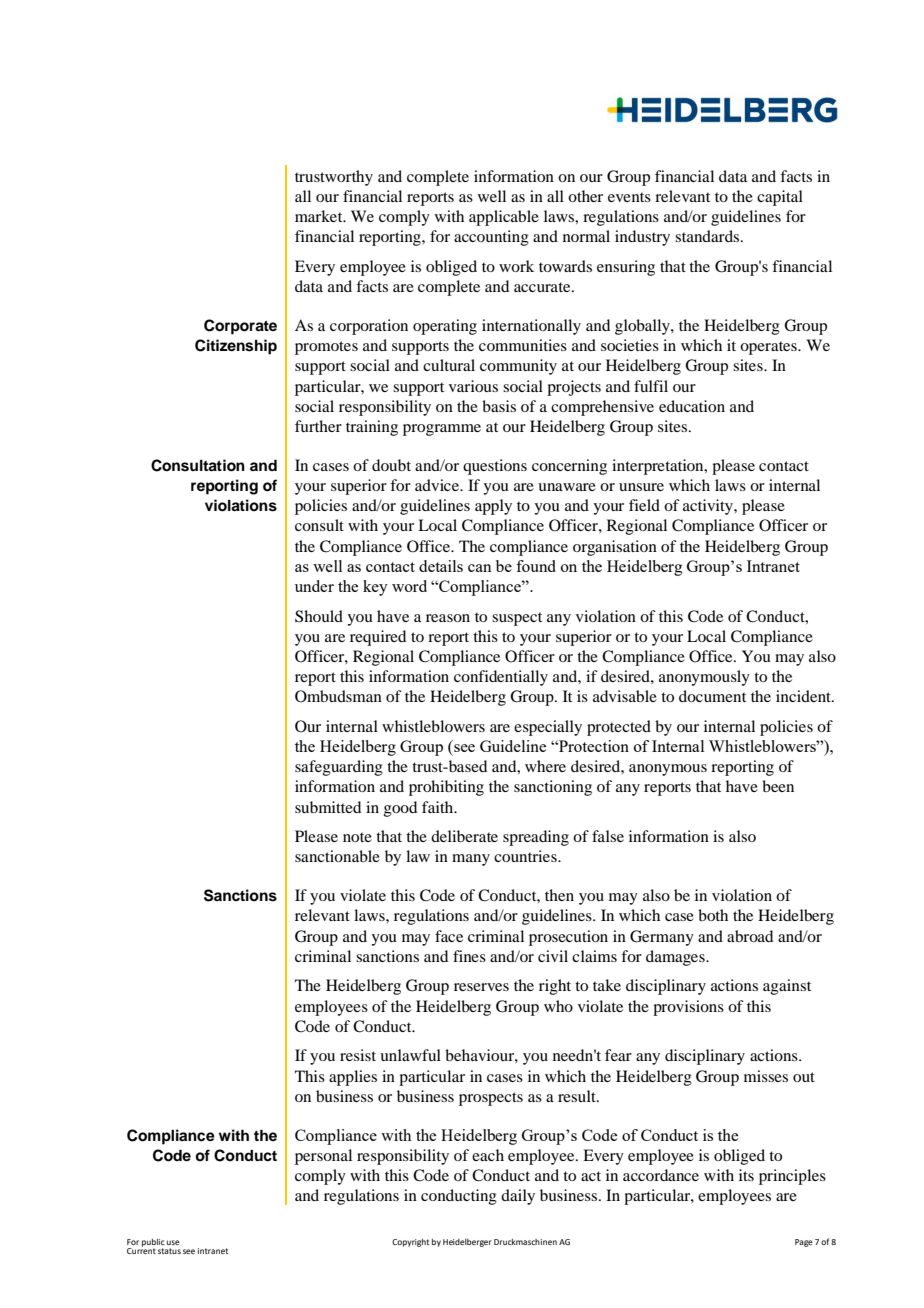 This screenshot has height=1308, width=924. What do you see at coordinates (328, 807) in the screenshot?
I see `submitted` at bounding box center [328, 807].
